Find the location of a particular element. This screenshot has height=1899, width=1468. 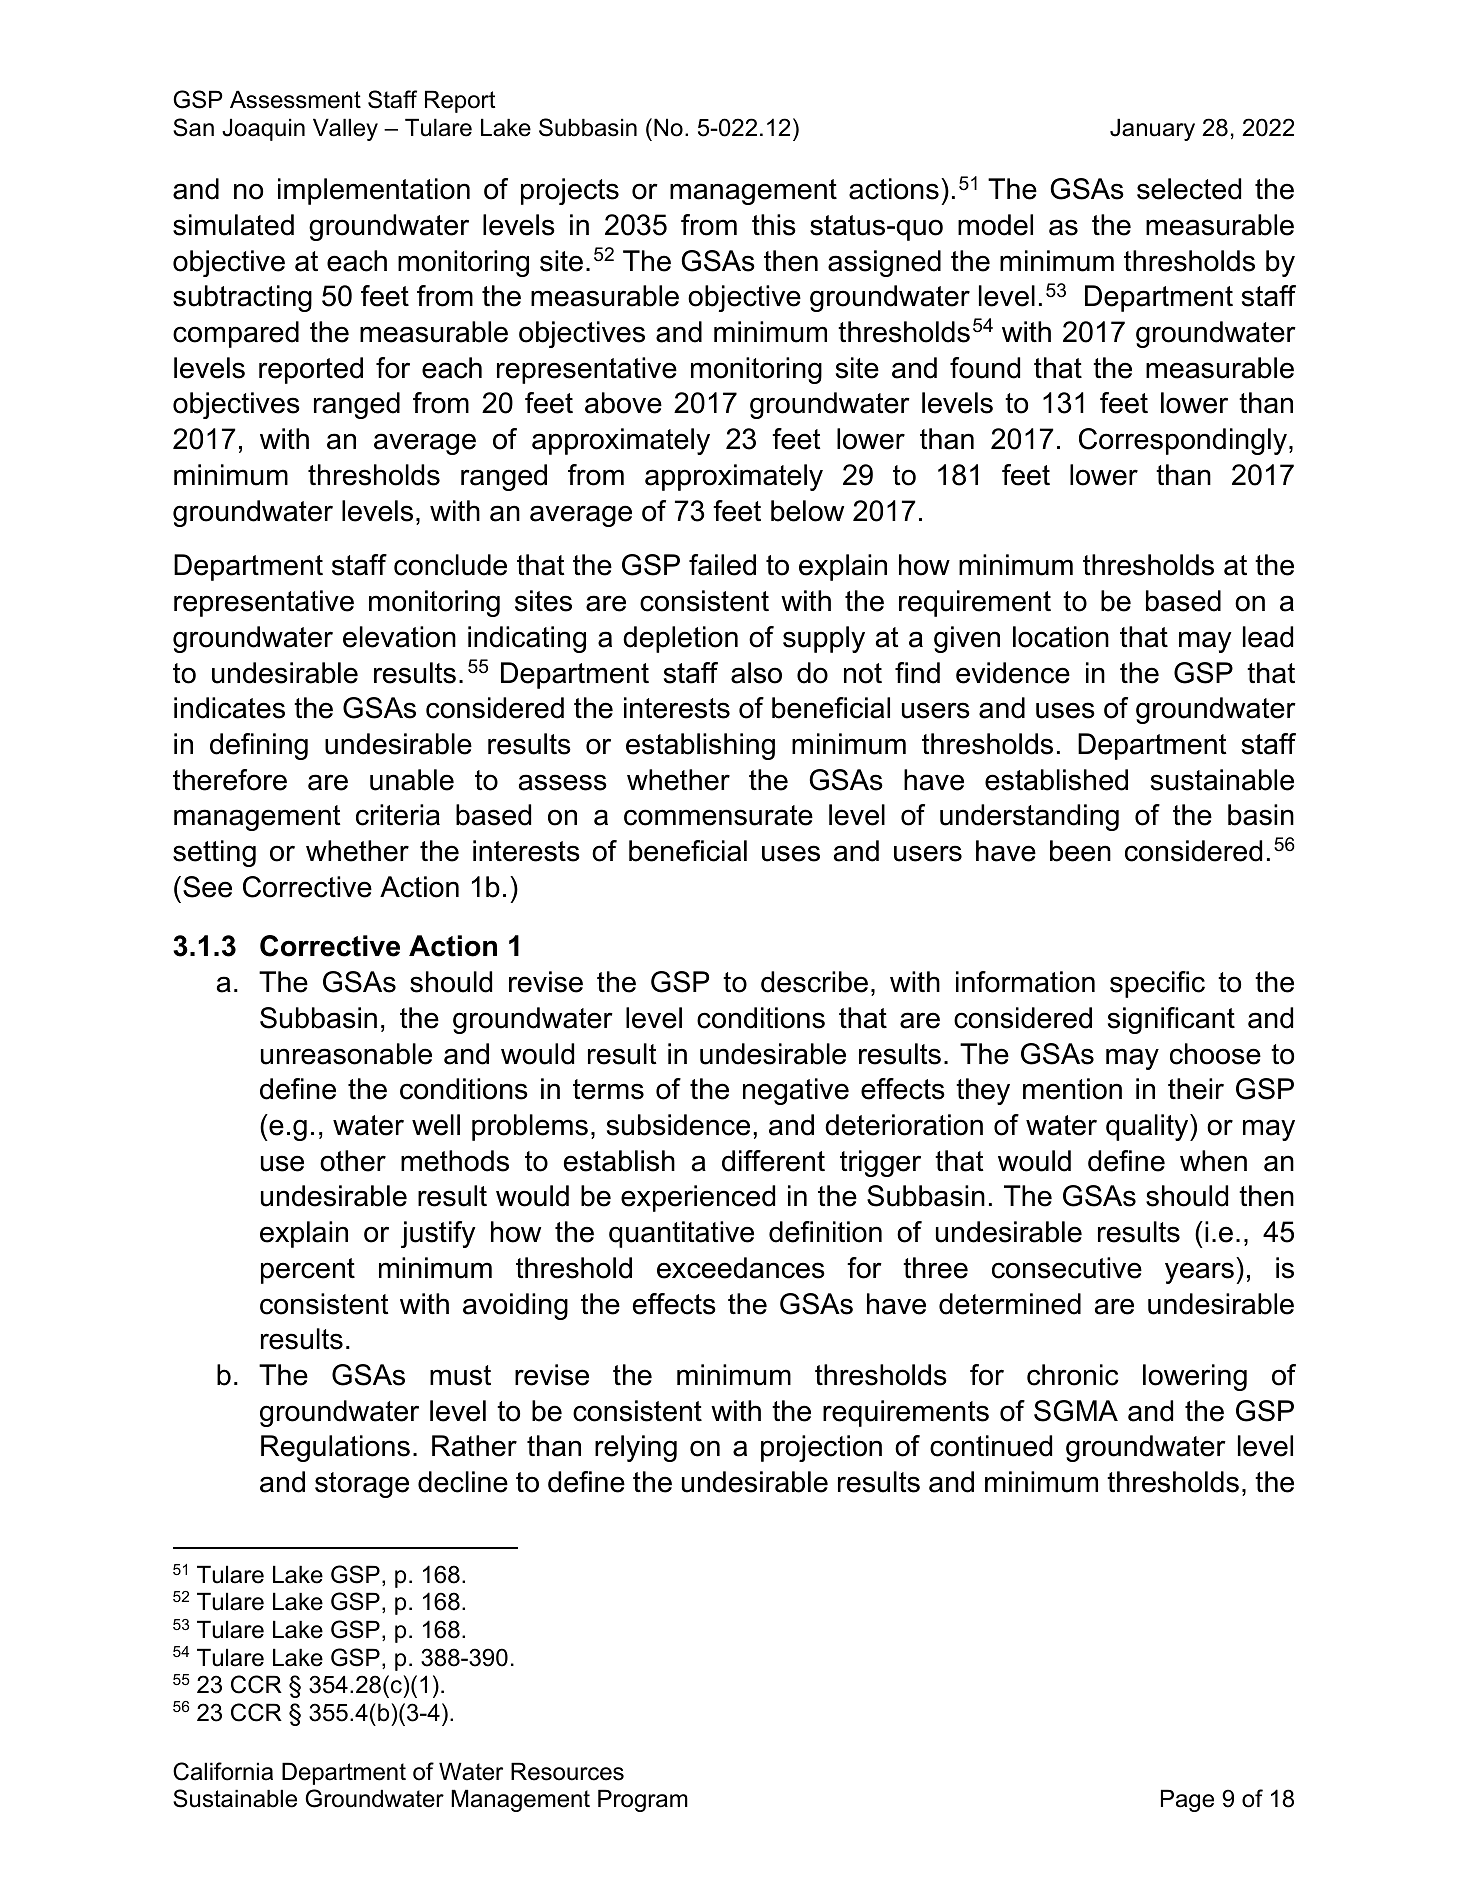

Page is located at coordinates (1187, 1800).
